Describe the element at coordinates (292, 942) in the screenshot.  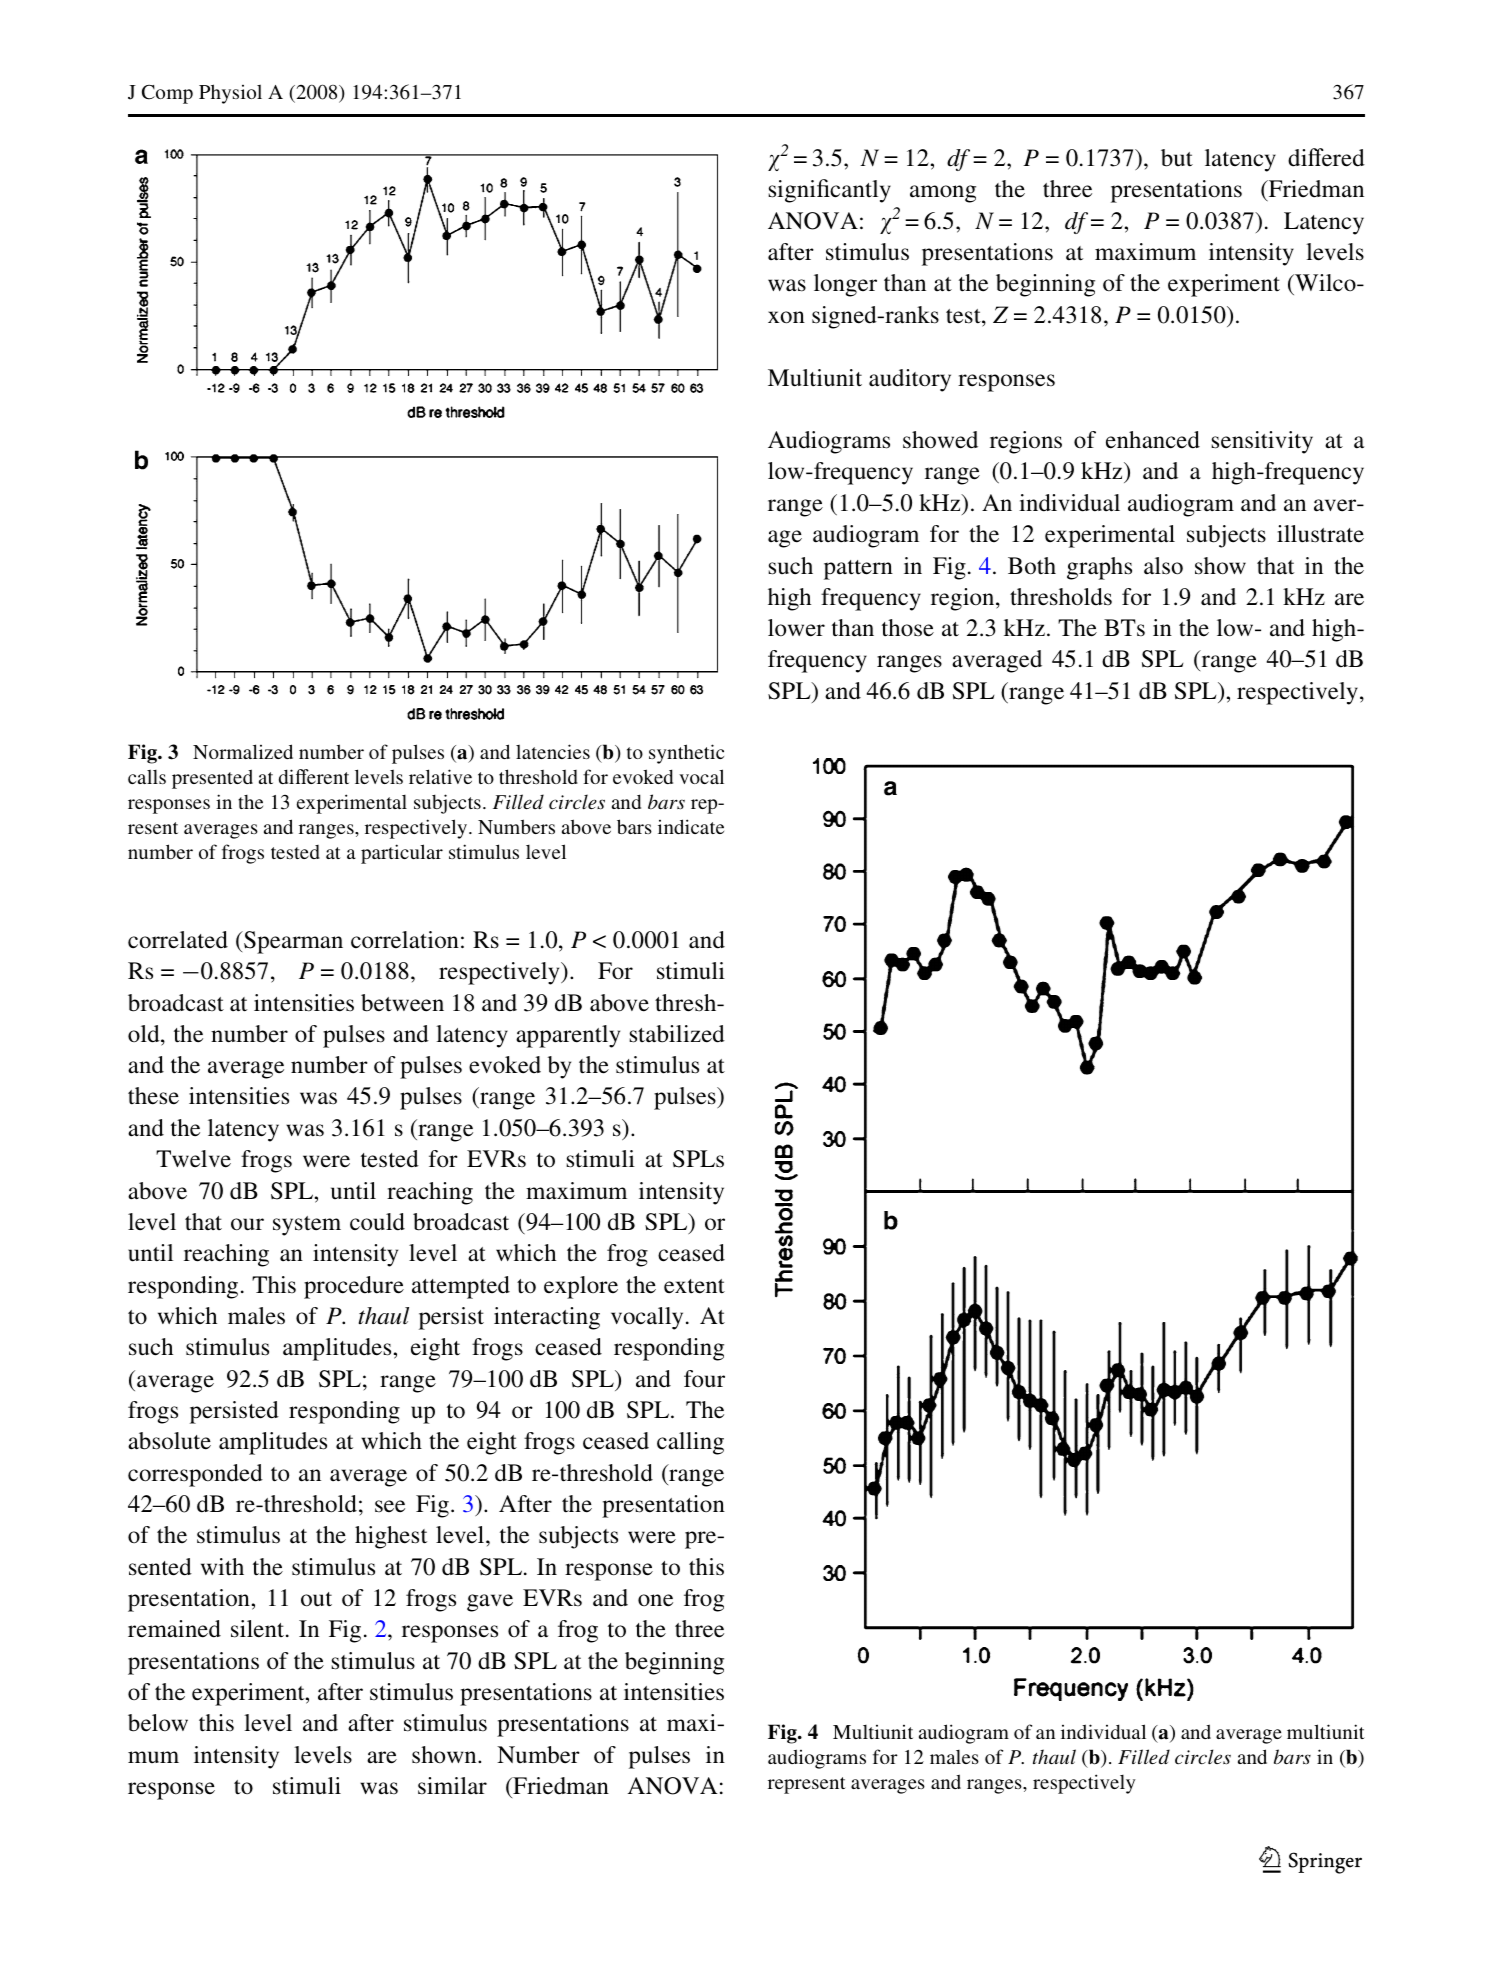
I see `Spearman` at that location.
